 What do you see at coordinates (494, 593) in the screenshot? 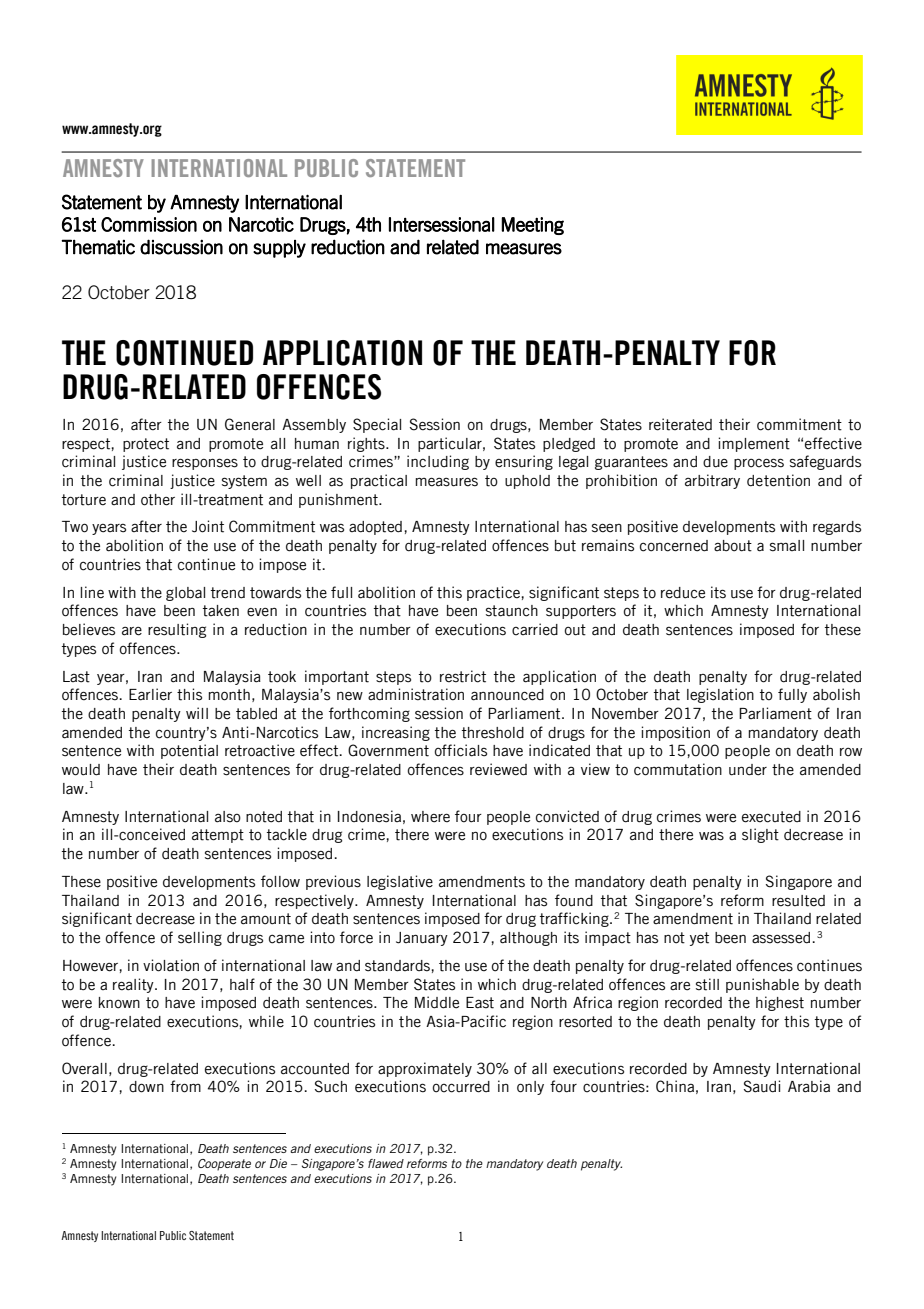
I see `practice` at bounding box center [494, 593].
